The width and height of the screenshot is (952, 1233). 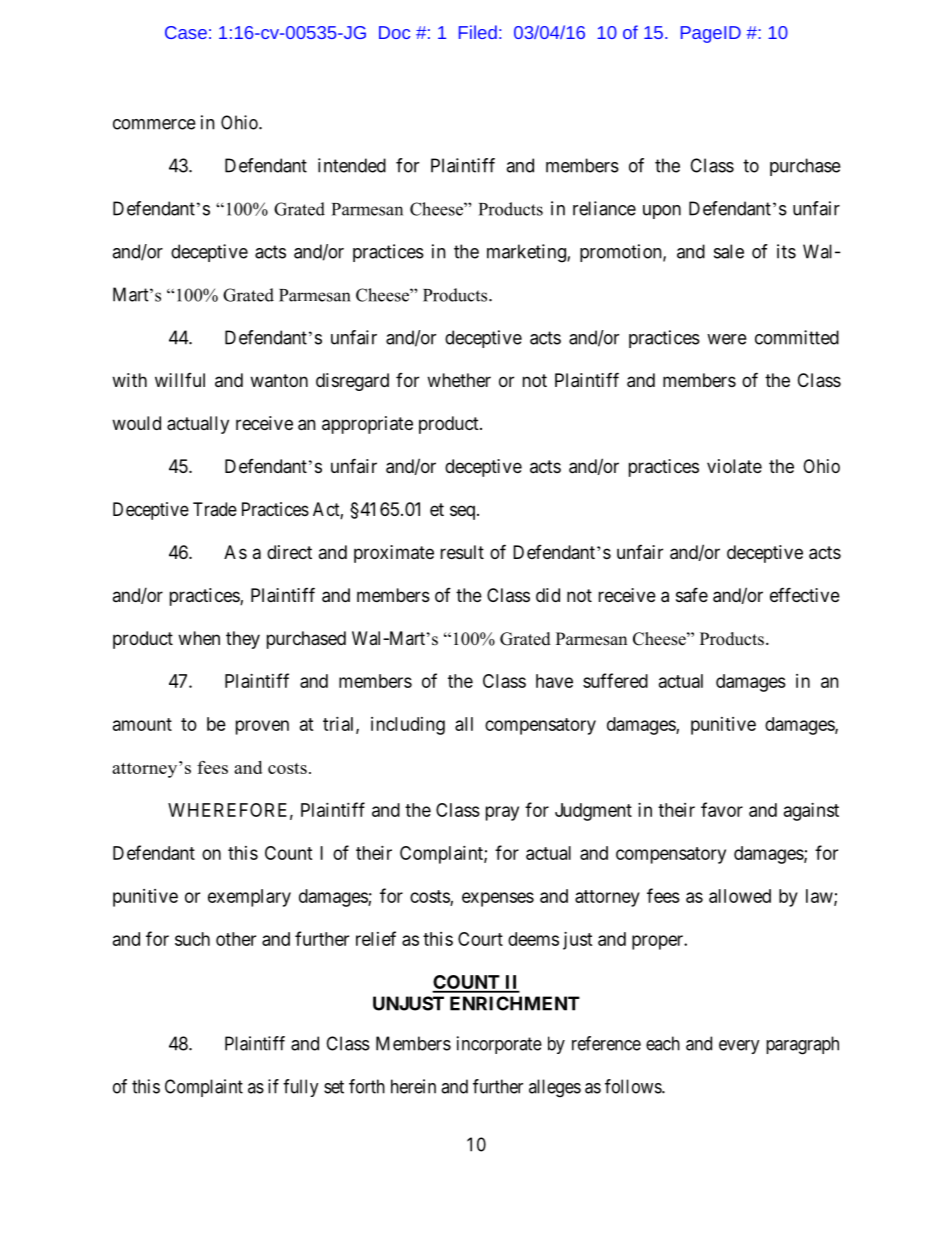 I want to click on fully, so click(x=301, y=1088).
